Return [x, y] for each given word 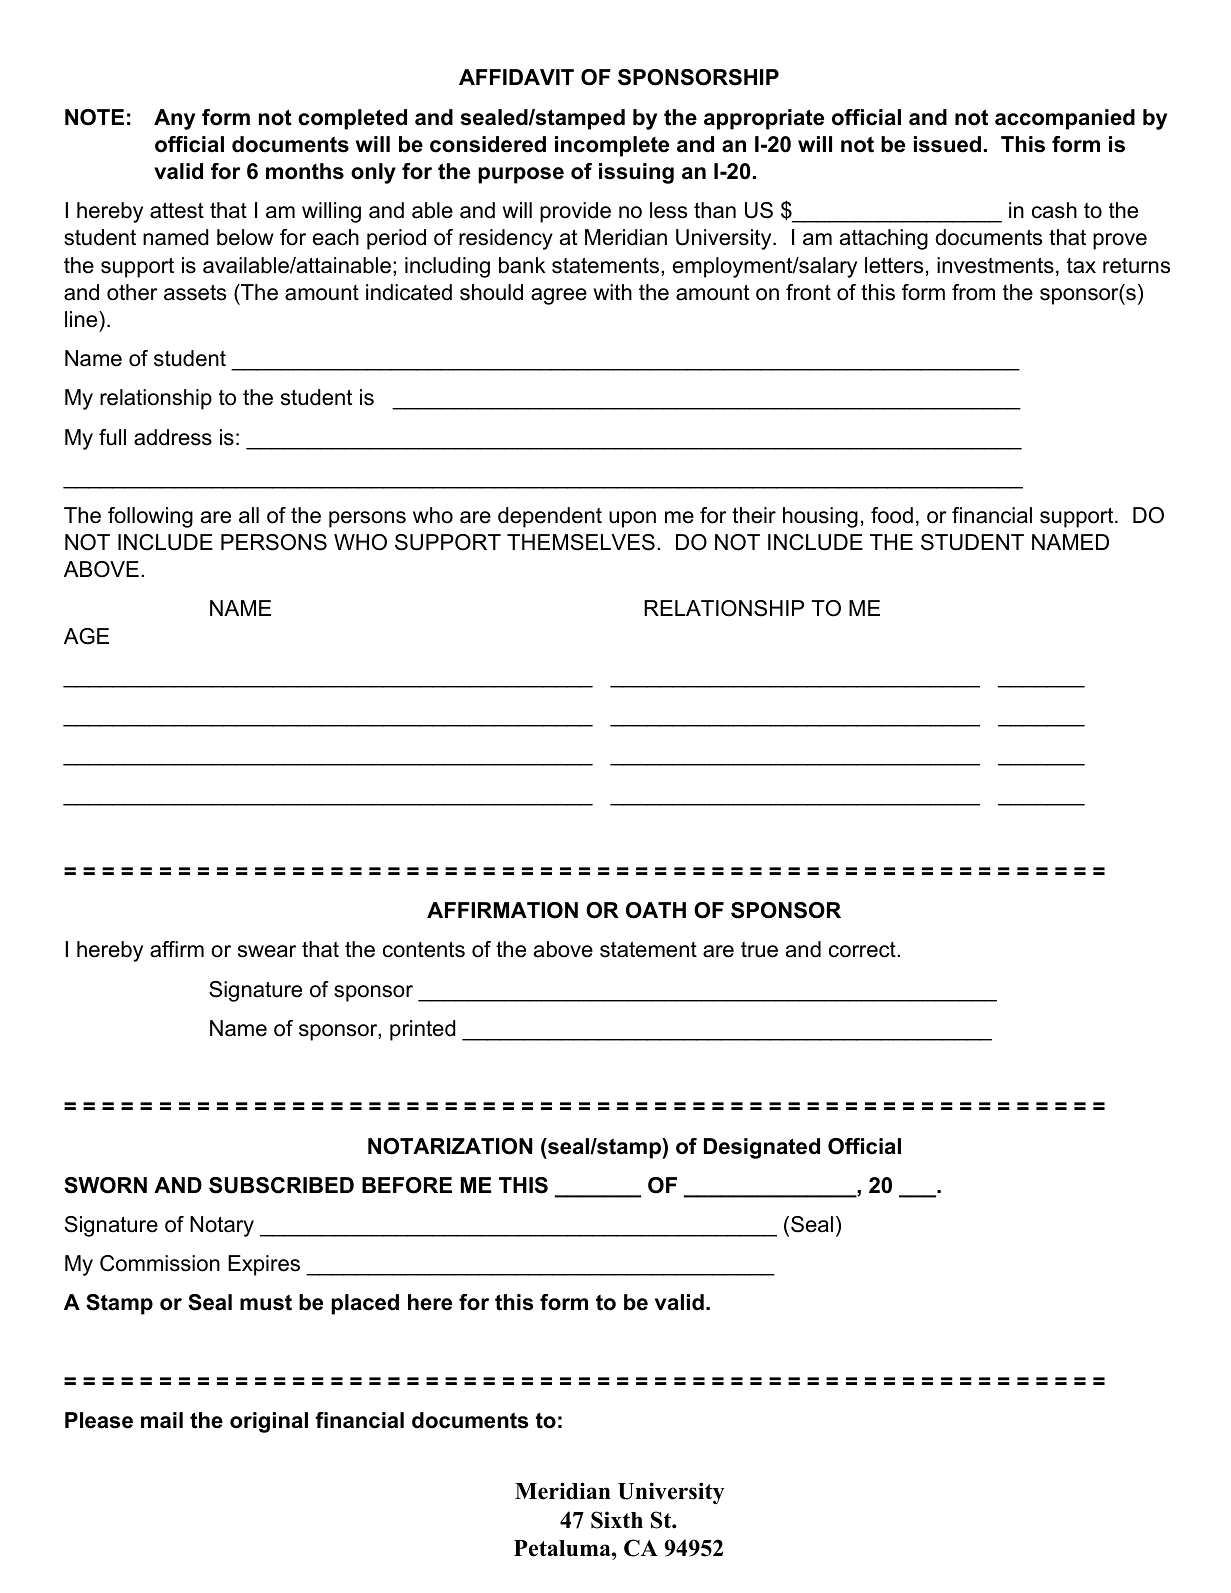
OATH [656, 910]
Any [174, 119]
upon [632, 519]
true [759, 950]
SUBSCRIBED [281, 1185]
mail [162, 1420]
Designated [762, 1148]
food [892, 515]
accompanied [1065, 119]
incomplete [612, 146]
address [173, 437]
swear [267, 951]
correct [863, 950]
